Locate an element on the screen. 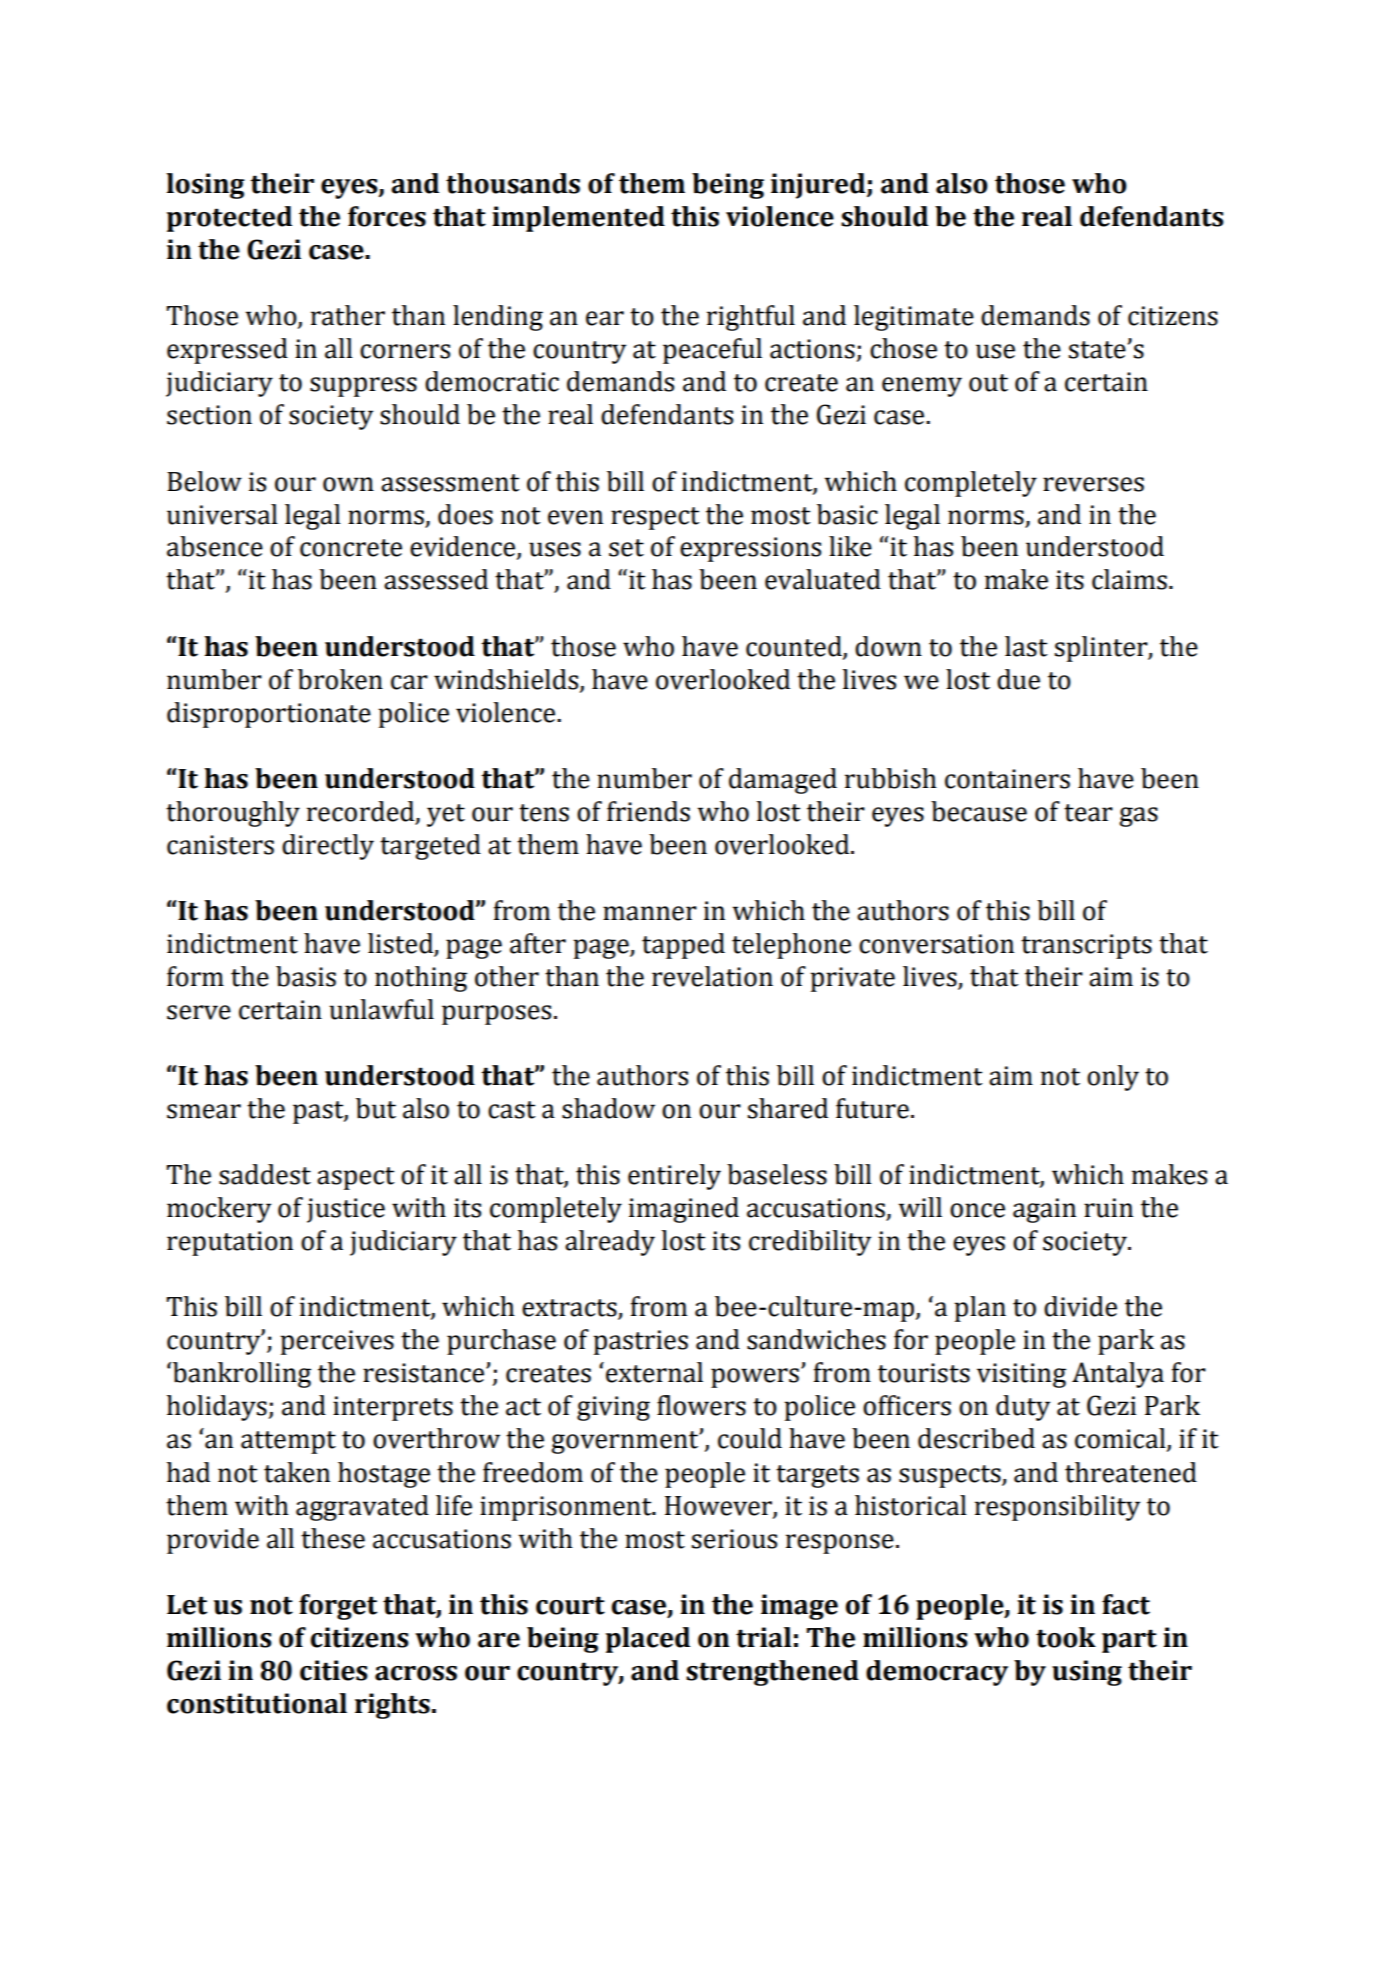  set is located at coordinates (626, 548).
